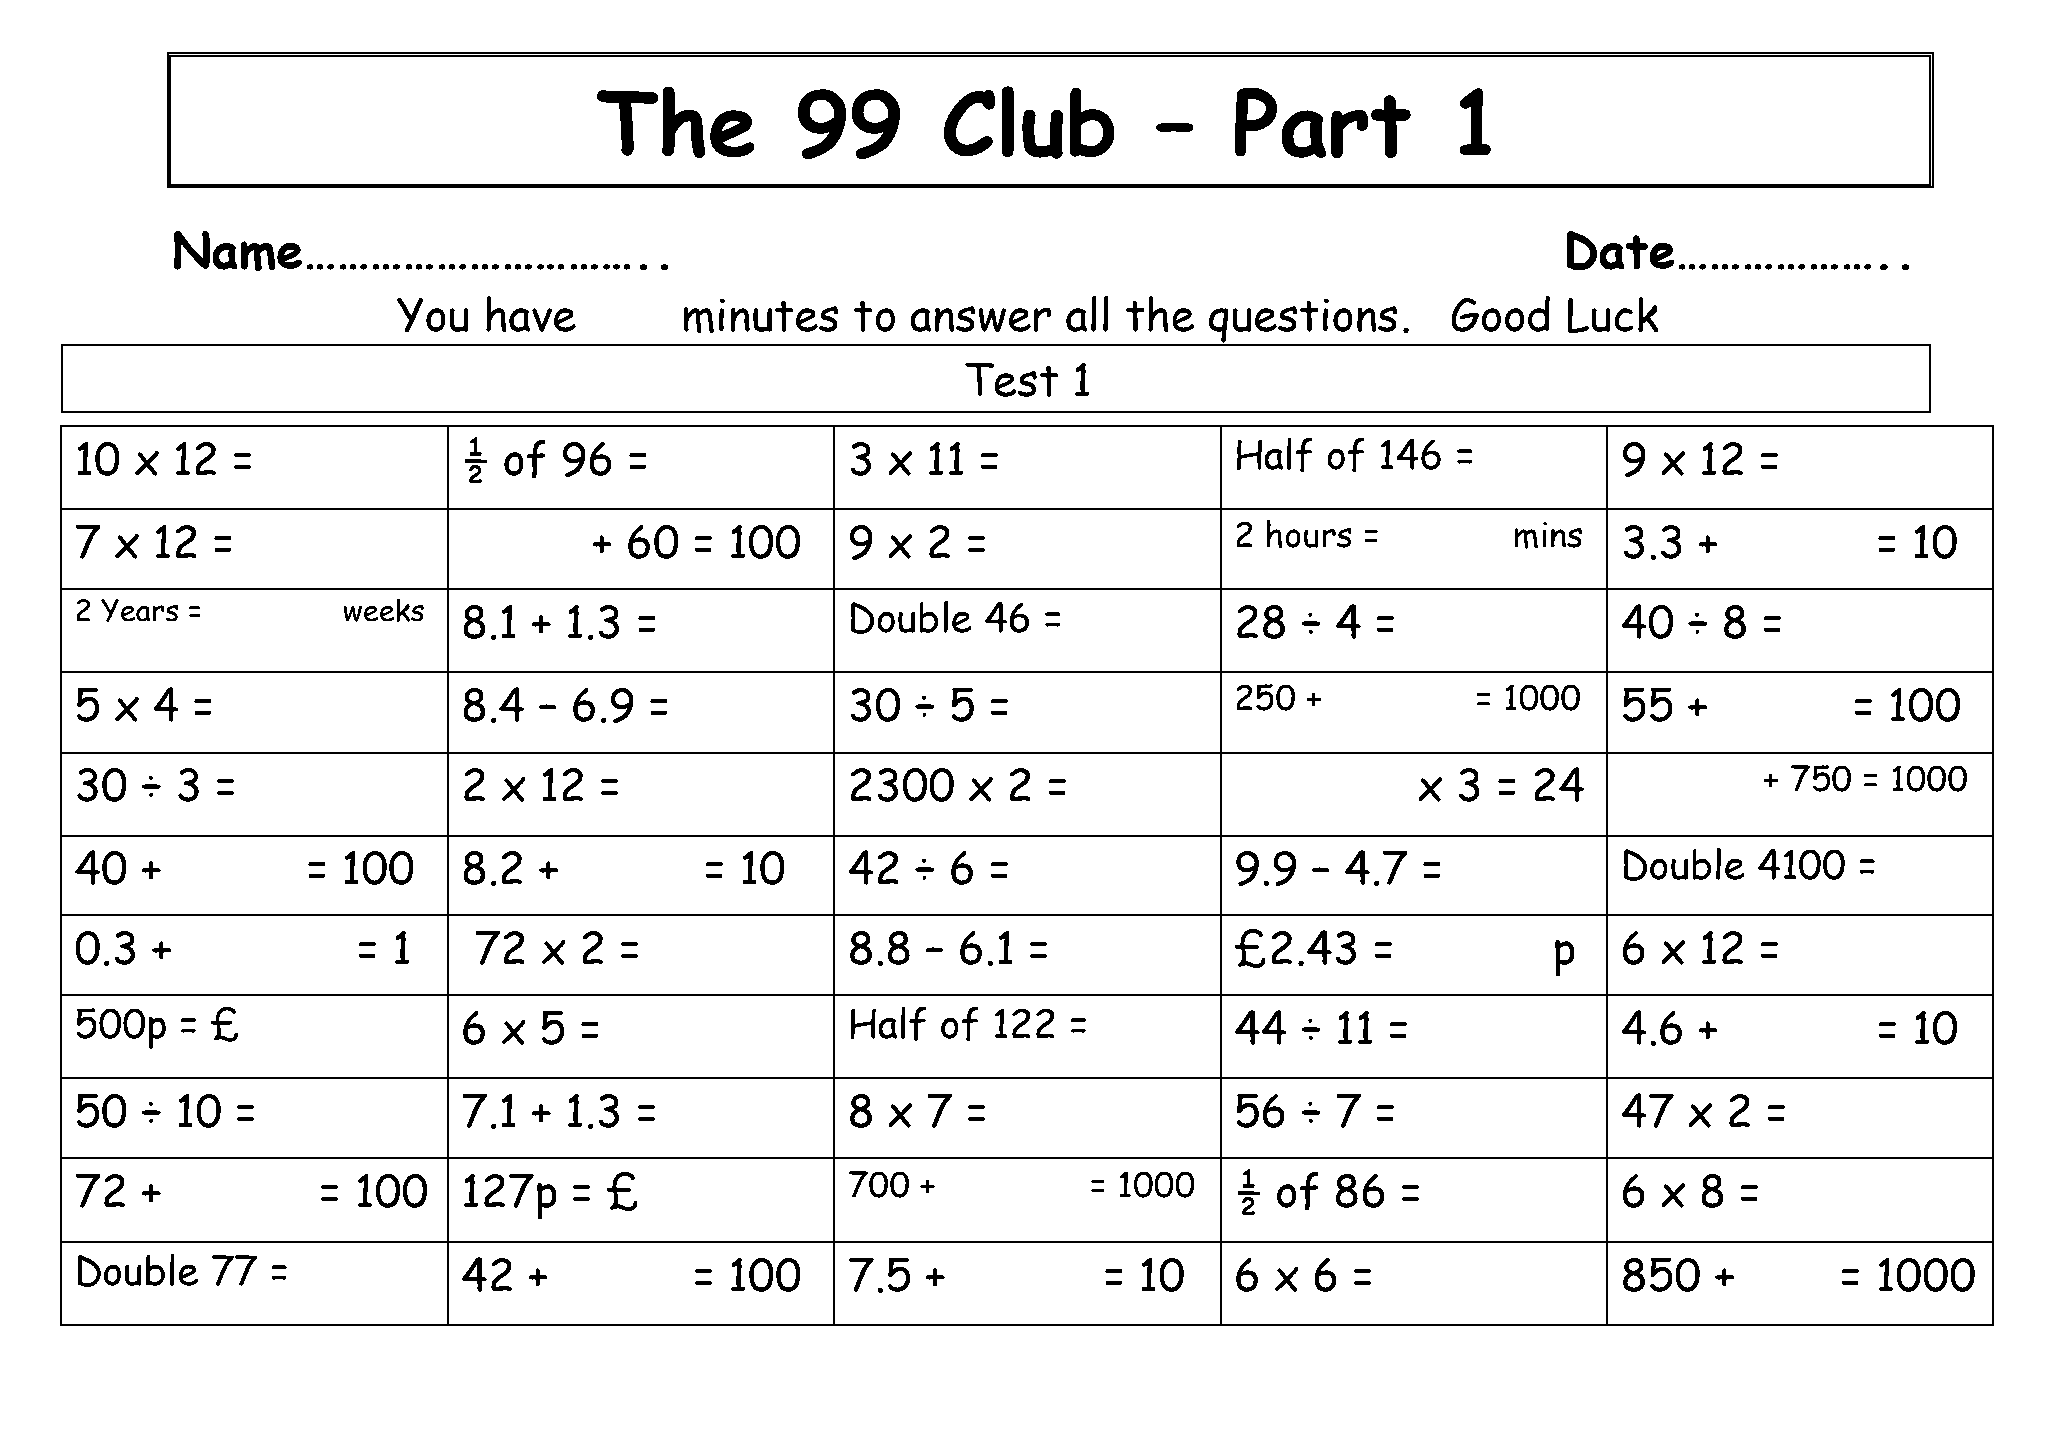 Image resolution: width=2055 pixels, height=1453 pixels. Describe the element at coordinates (1323, 123) in the screenshot. I see `Part` at that location.
